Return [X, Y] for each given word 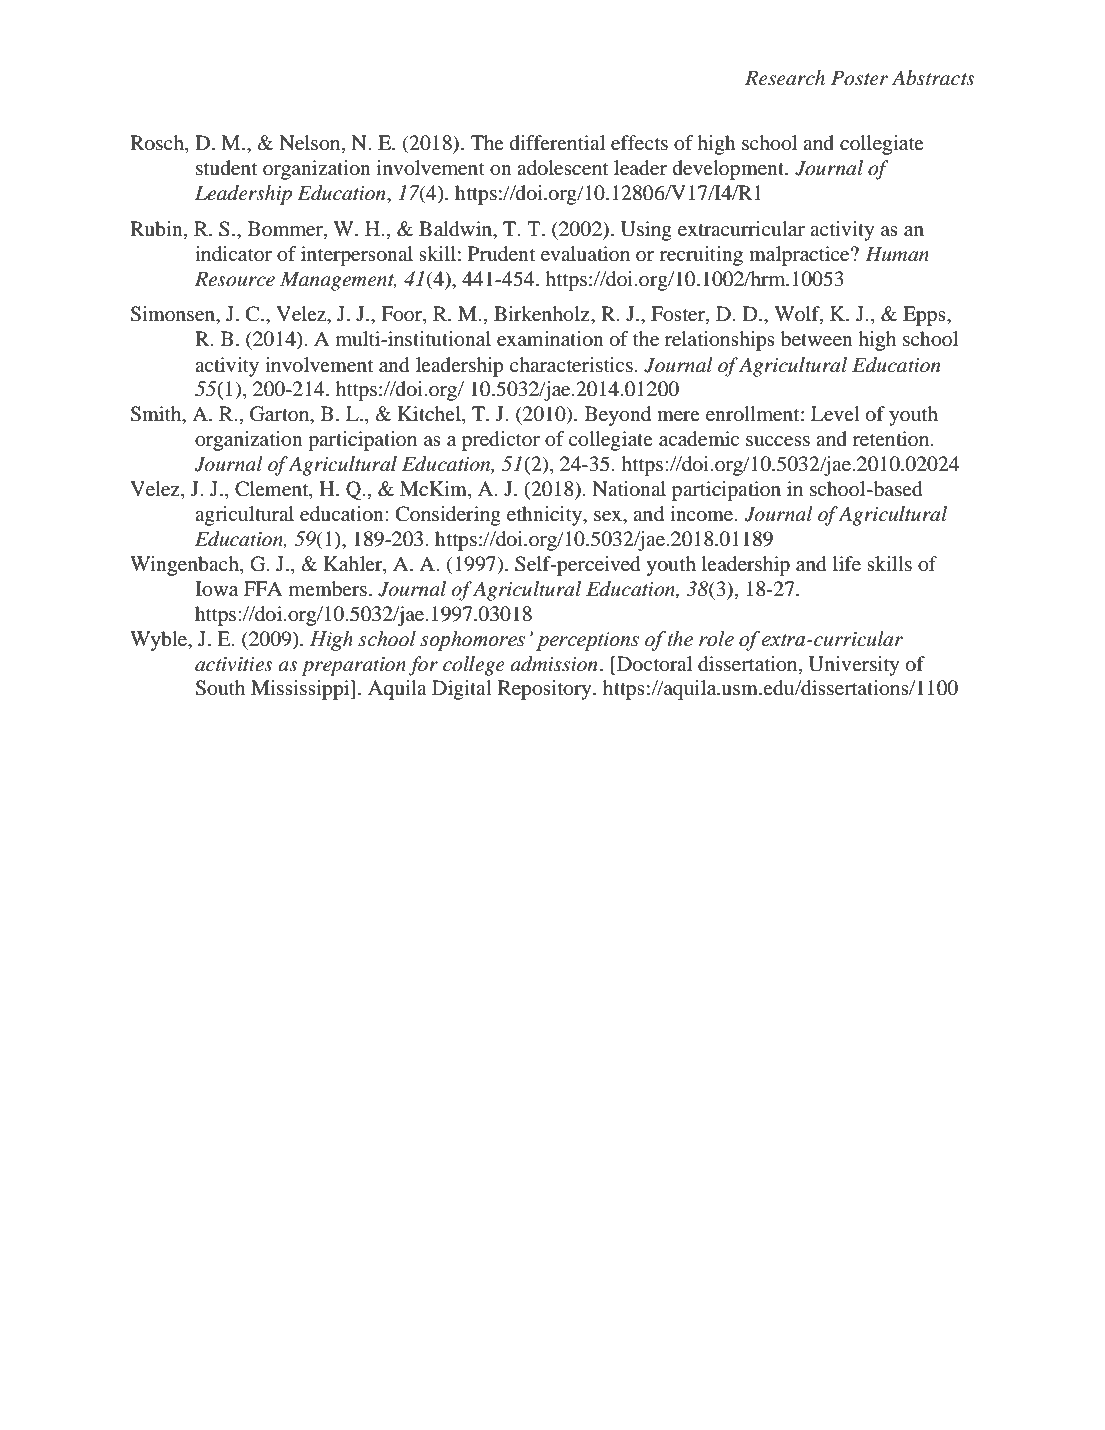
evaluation [585, 254]
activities [234, 664]
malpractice [800, 256]
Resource [235, 279]
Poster [859, 78]
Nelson [311, 144]
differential [557, 142]
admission [553, 664]
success [778, 441]
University [854, 666]
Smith [157, 415]
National [629, 489]
